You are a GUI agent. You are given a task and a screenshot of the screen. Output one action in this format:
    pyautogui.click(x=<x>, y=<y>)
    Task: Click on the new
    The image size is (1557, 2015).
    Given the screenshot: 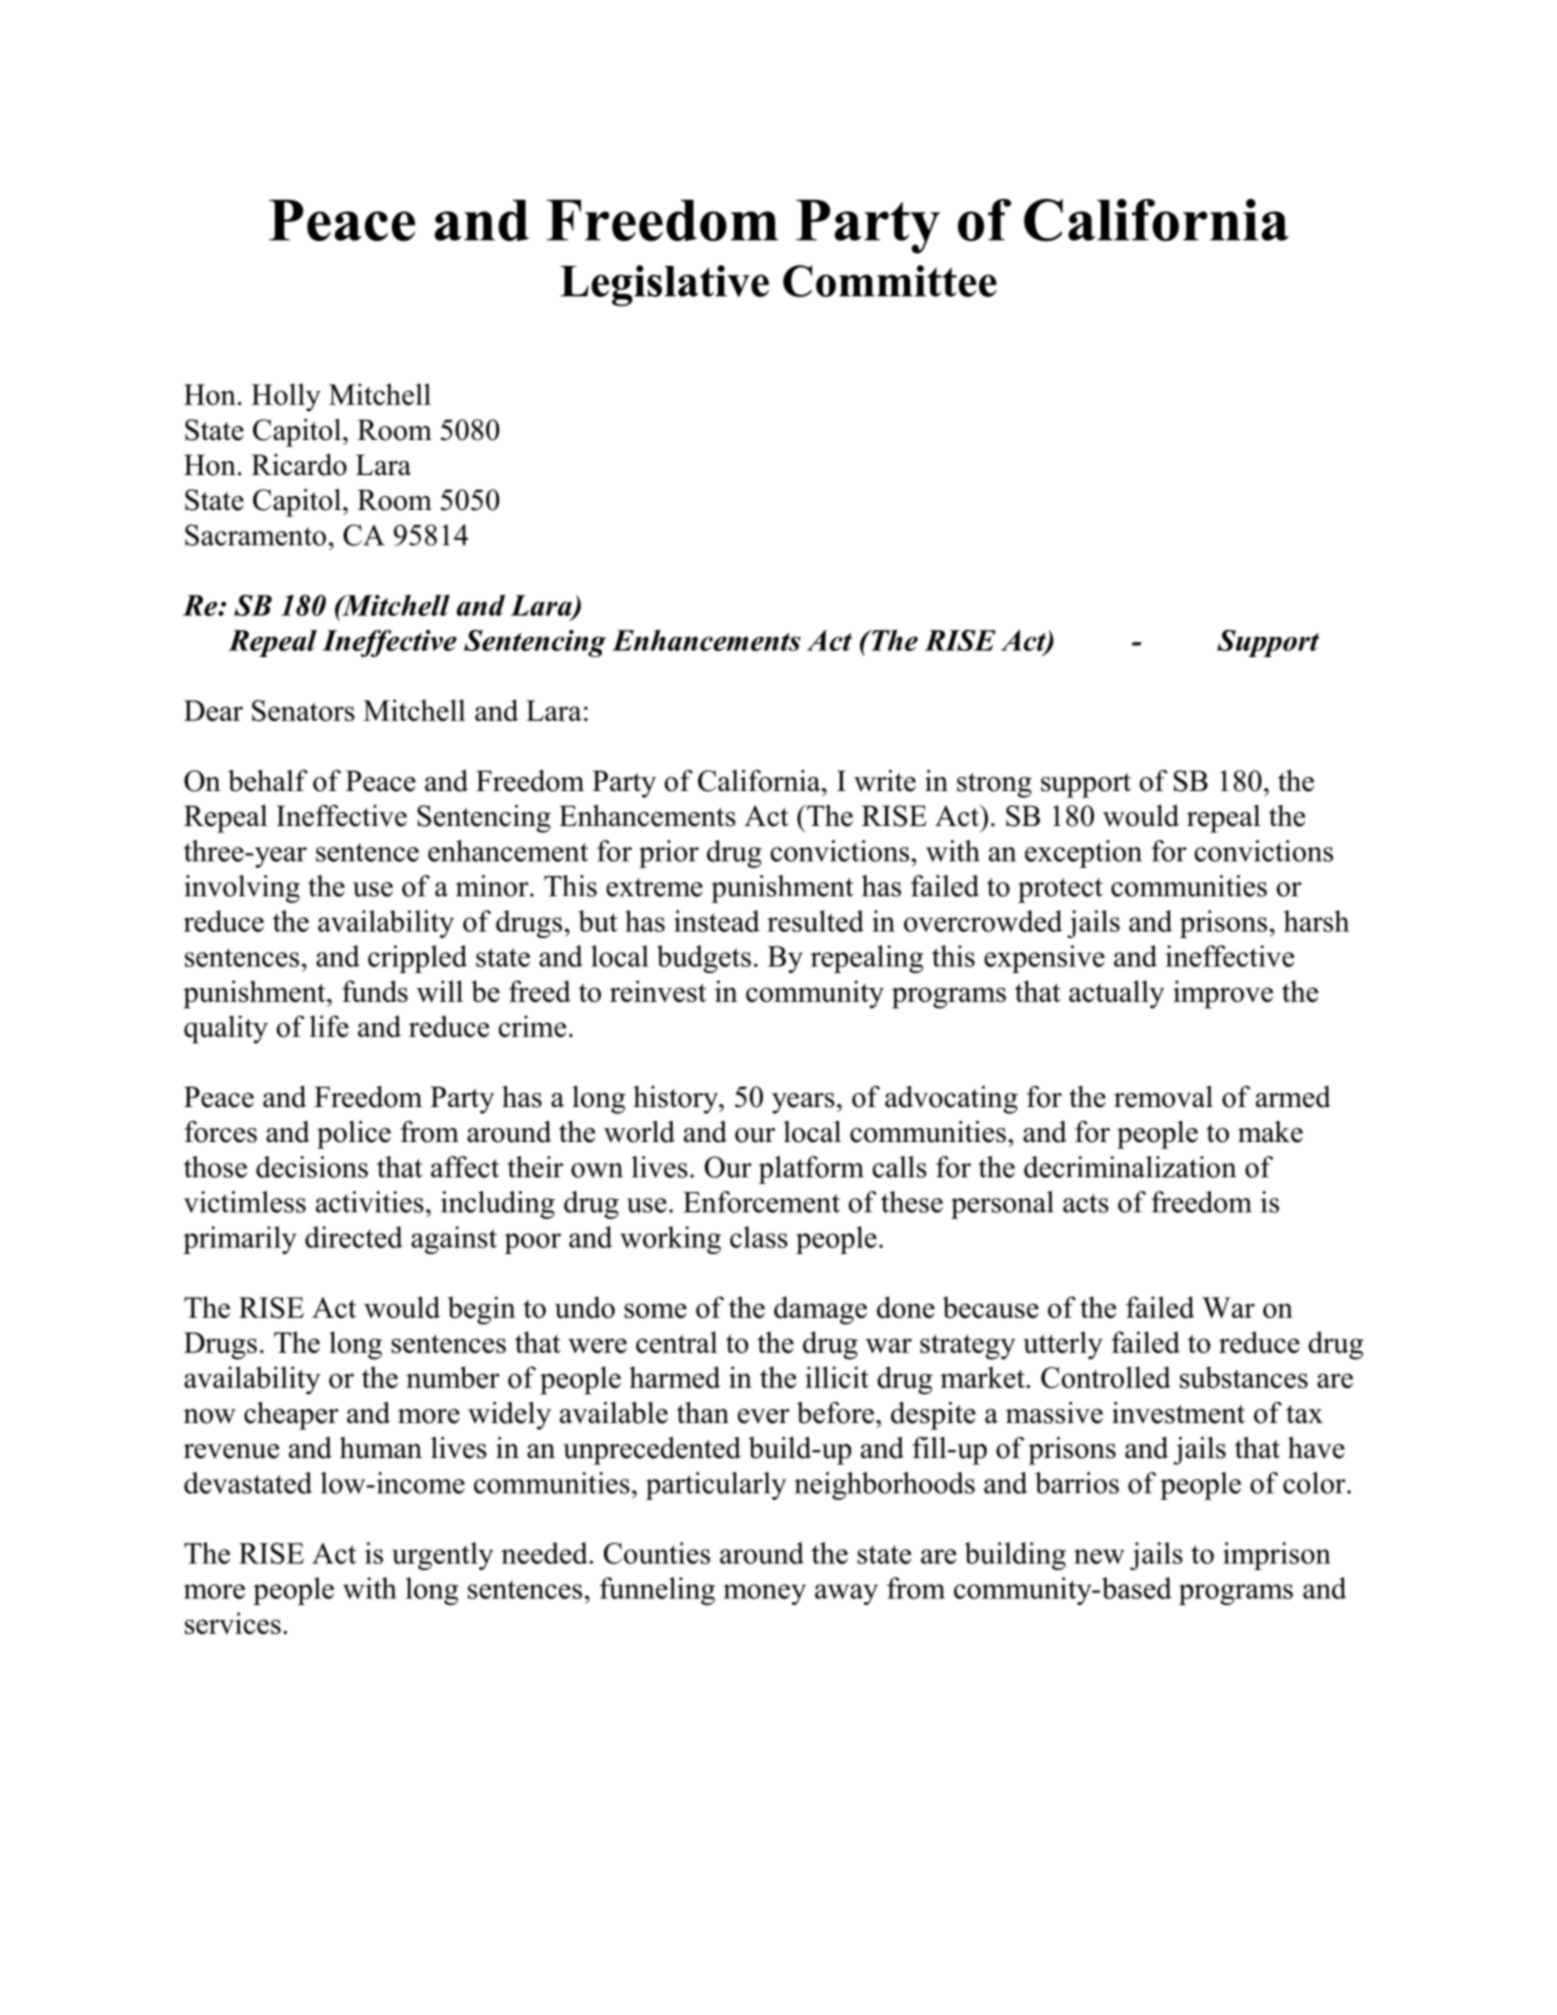 What is the action you would take?
    pyautogui.click(x=1099, y=1556)
